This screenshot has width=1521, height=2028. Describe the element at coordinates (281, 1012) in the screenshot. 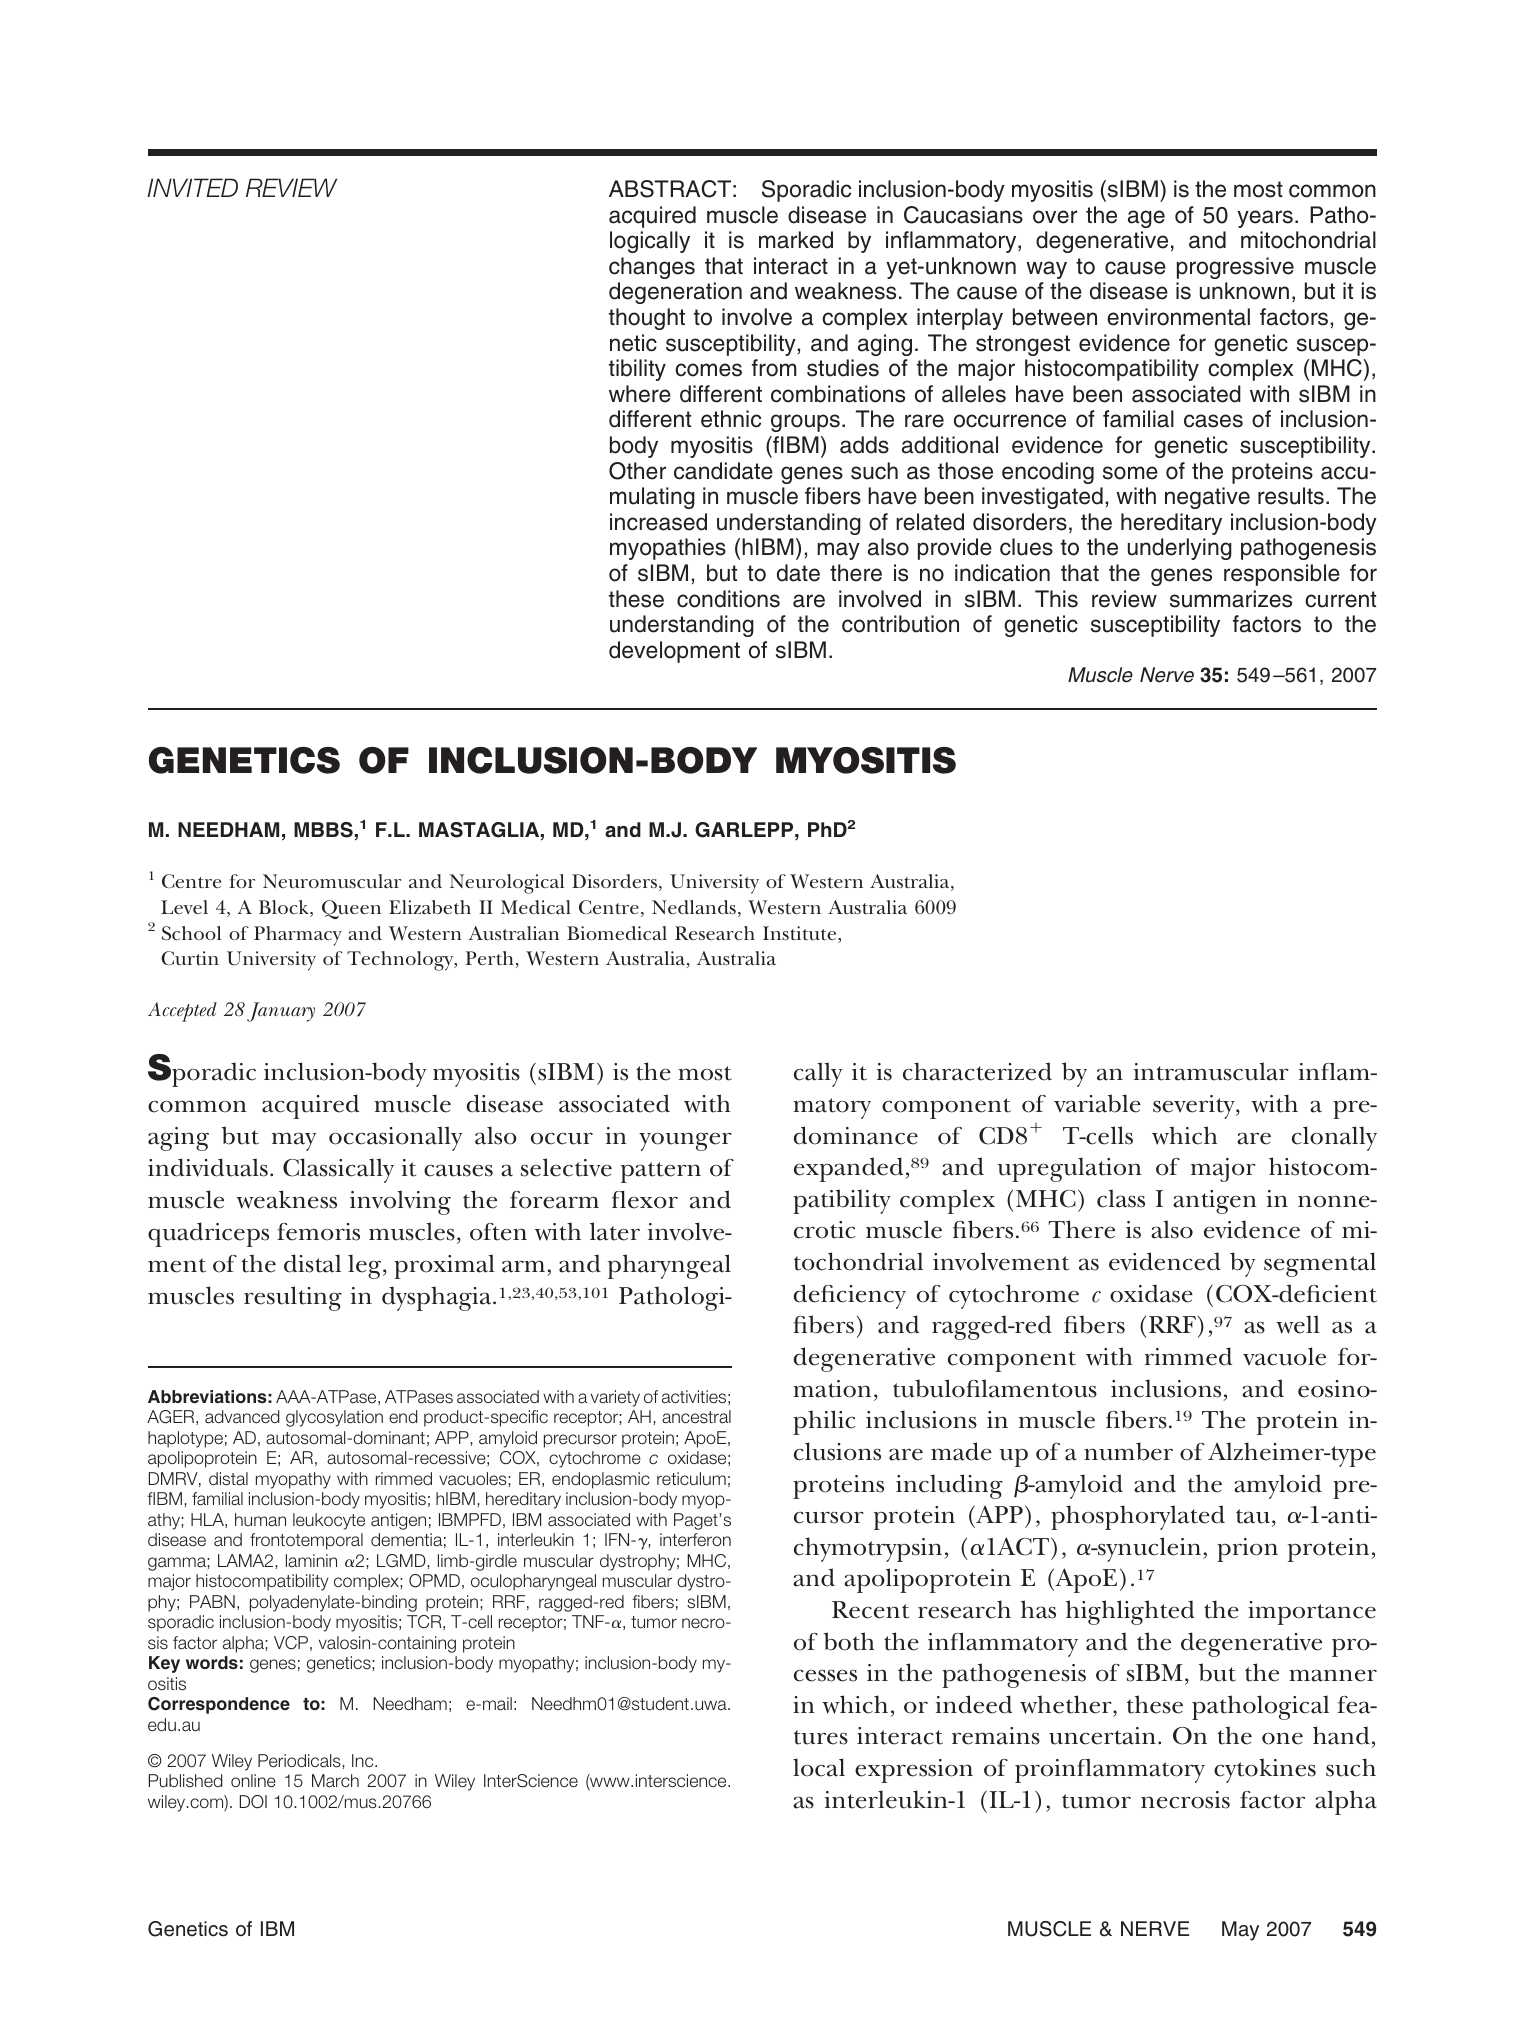

I see `January` at that location.
